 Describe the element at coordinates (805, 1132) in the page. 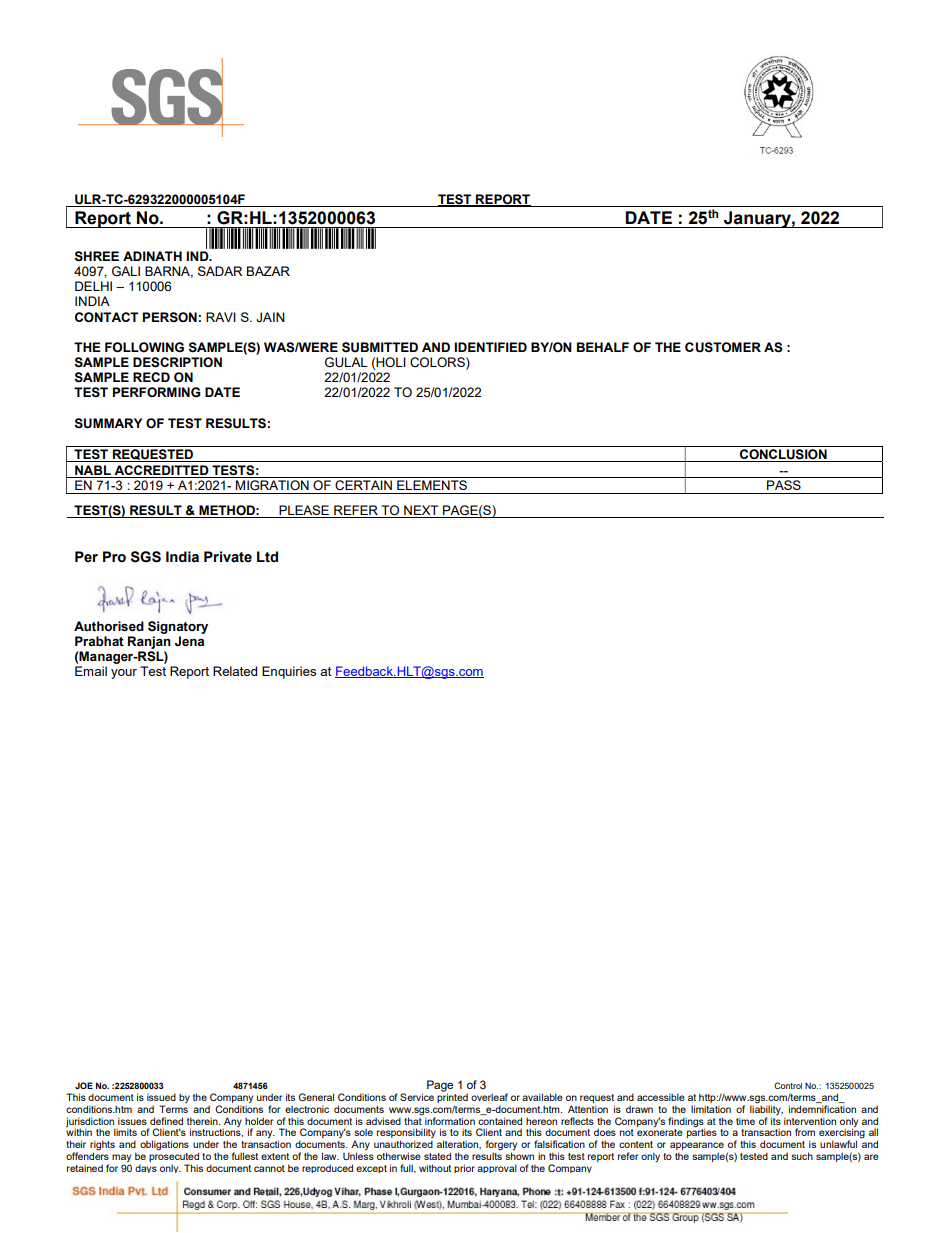

I see `from` at that location.
